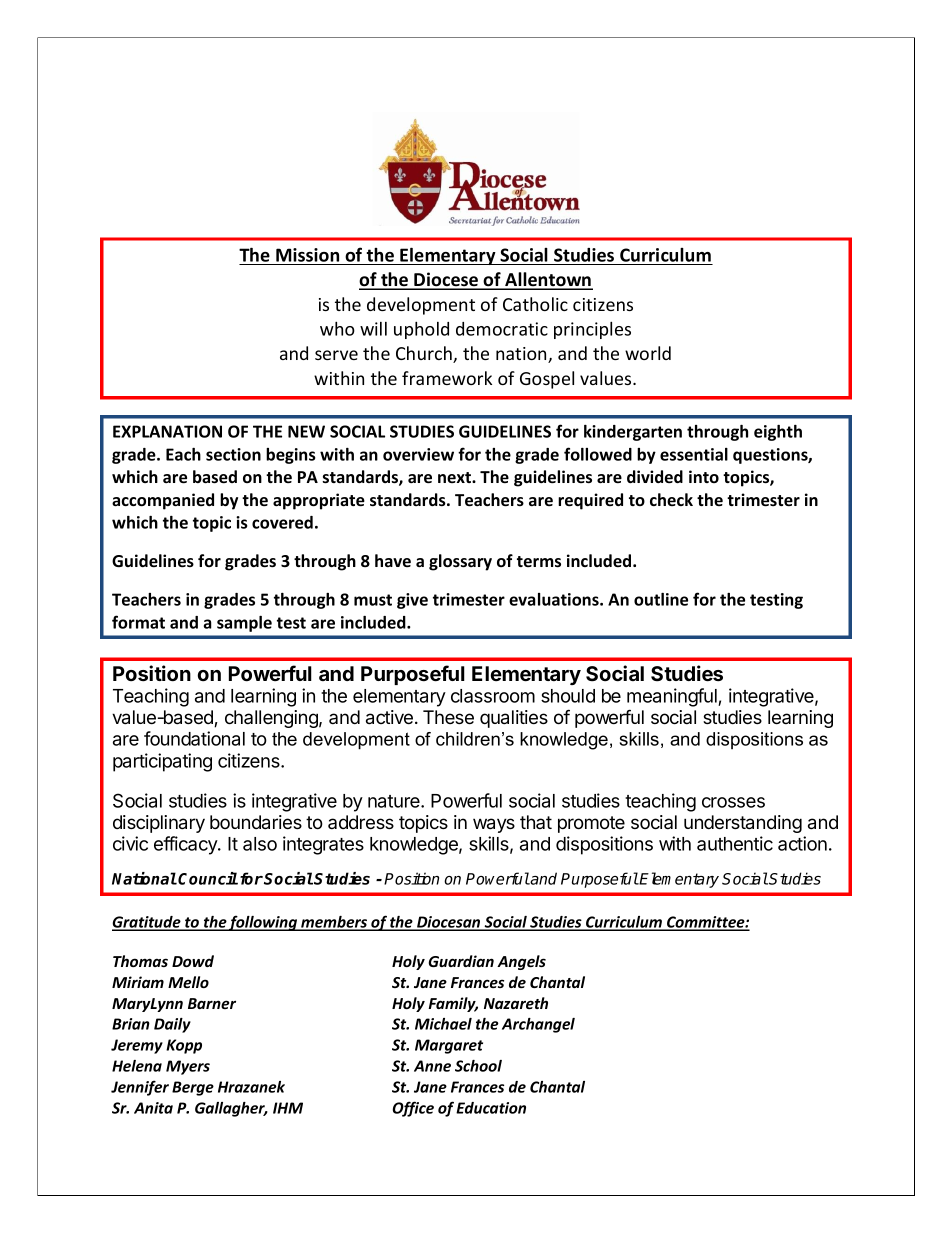  What do you see at coordinates (538, 1025) in the page?
I see `Archangel` at bounding box center [538, 1025].
